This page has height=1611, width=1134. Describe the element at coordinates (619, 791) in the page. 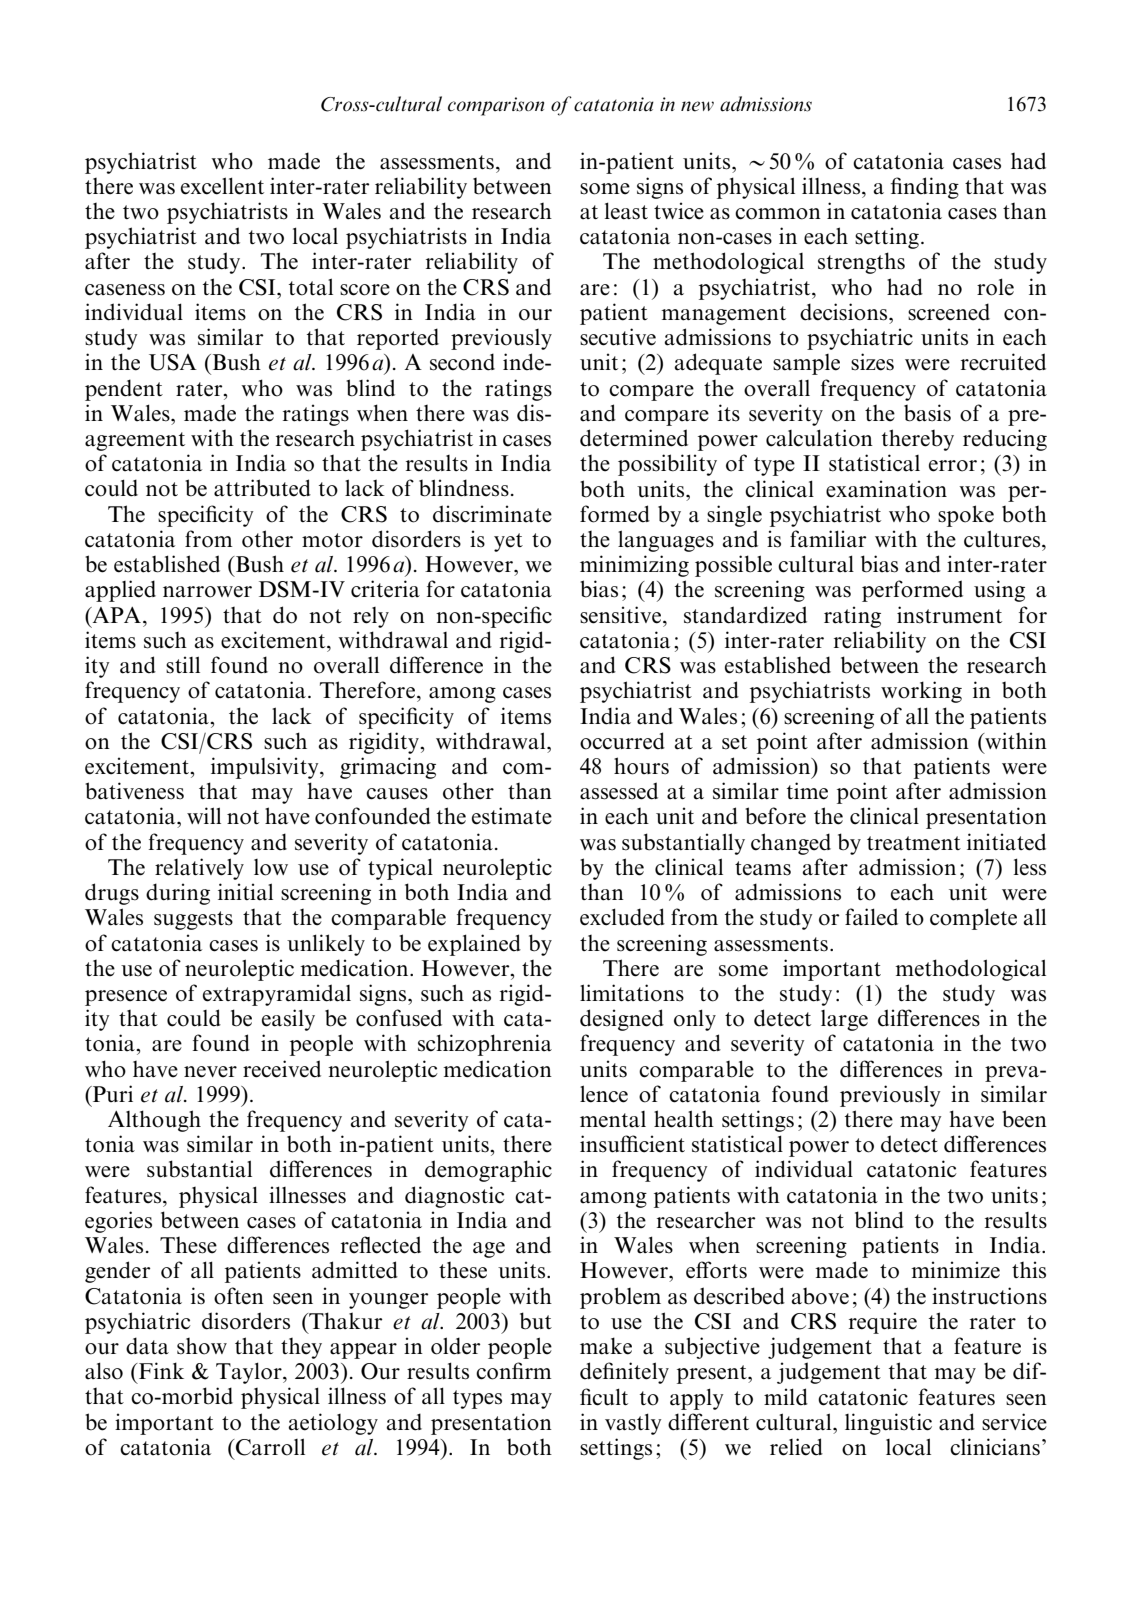

I see `assessed` at that location.
